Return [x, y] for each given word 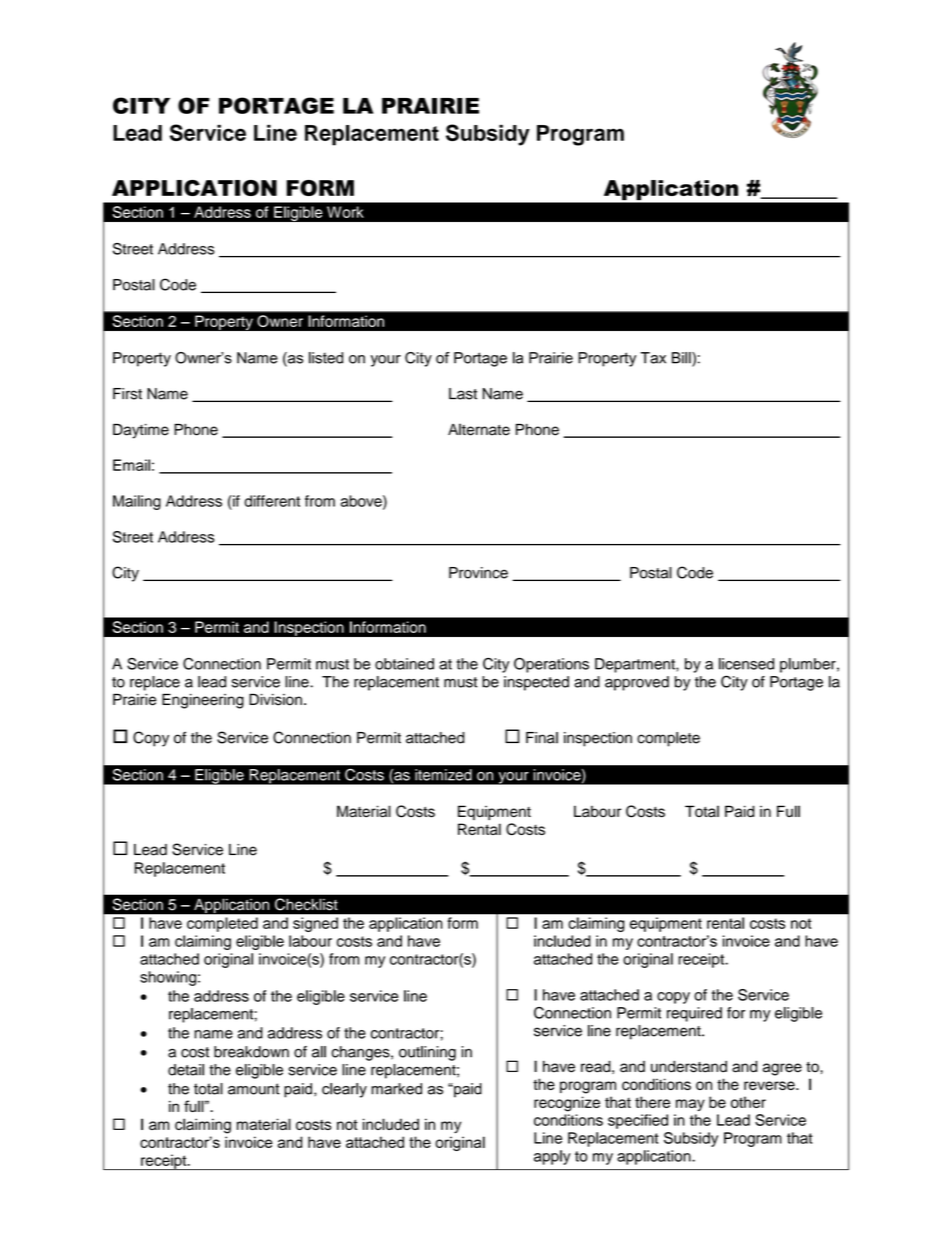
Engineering [203, 701]
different [272, 501]
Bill [682, 359]
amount [254, 1089]
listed [326, 358]
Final [542, 738]
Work [345, 212]
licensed [746, 664]
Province [478, 573]
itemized [443, 775]
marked [396, 1089]
